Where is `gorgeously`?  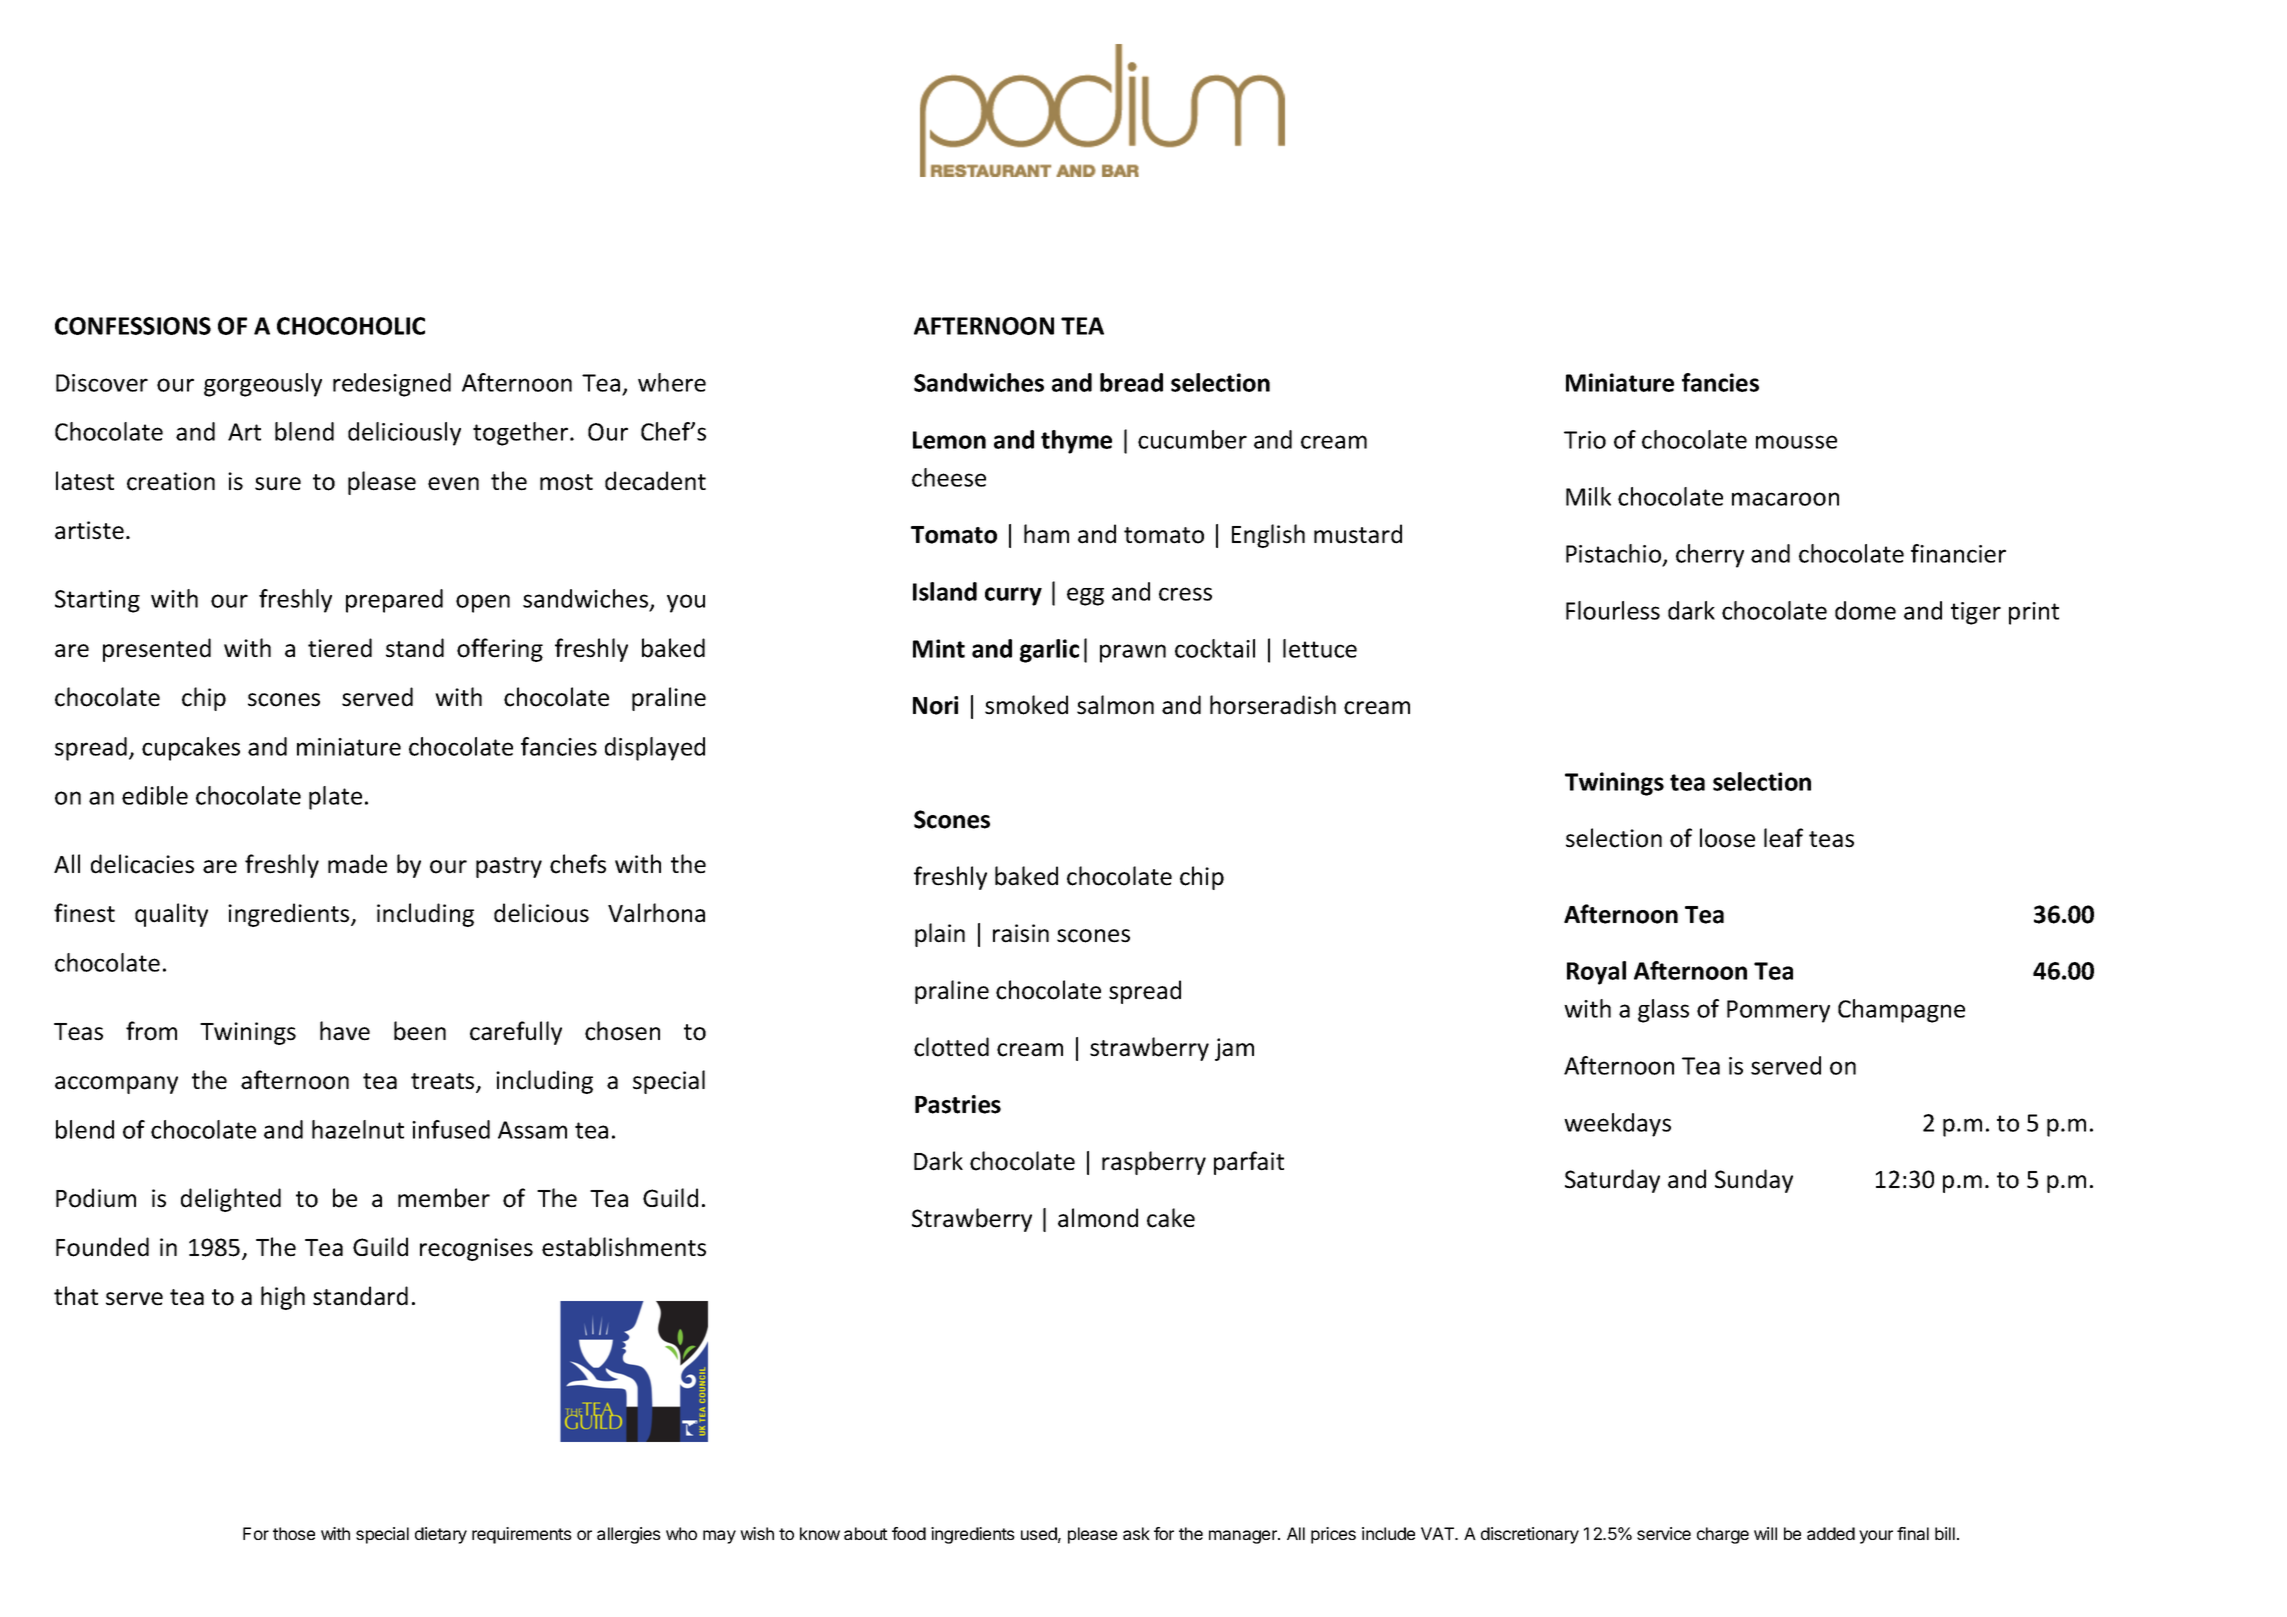
gorgeously is located at coordinates (263, 385).
